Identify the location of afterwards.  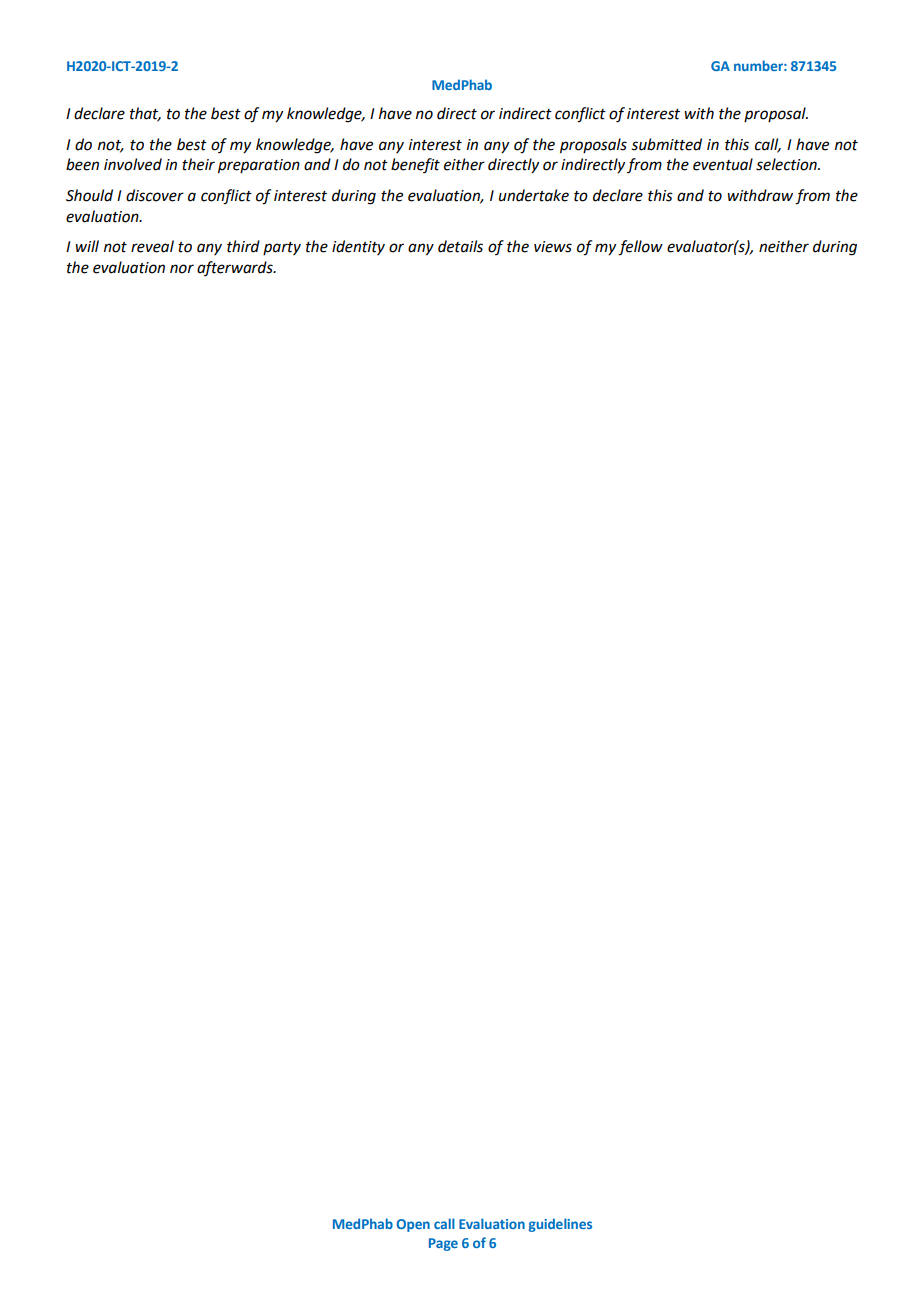
(236, 268).
